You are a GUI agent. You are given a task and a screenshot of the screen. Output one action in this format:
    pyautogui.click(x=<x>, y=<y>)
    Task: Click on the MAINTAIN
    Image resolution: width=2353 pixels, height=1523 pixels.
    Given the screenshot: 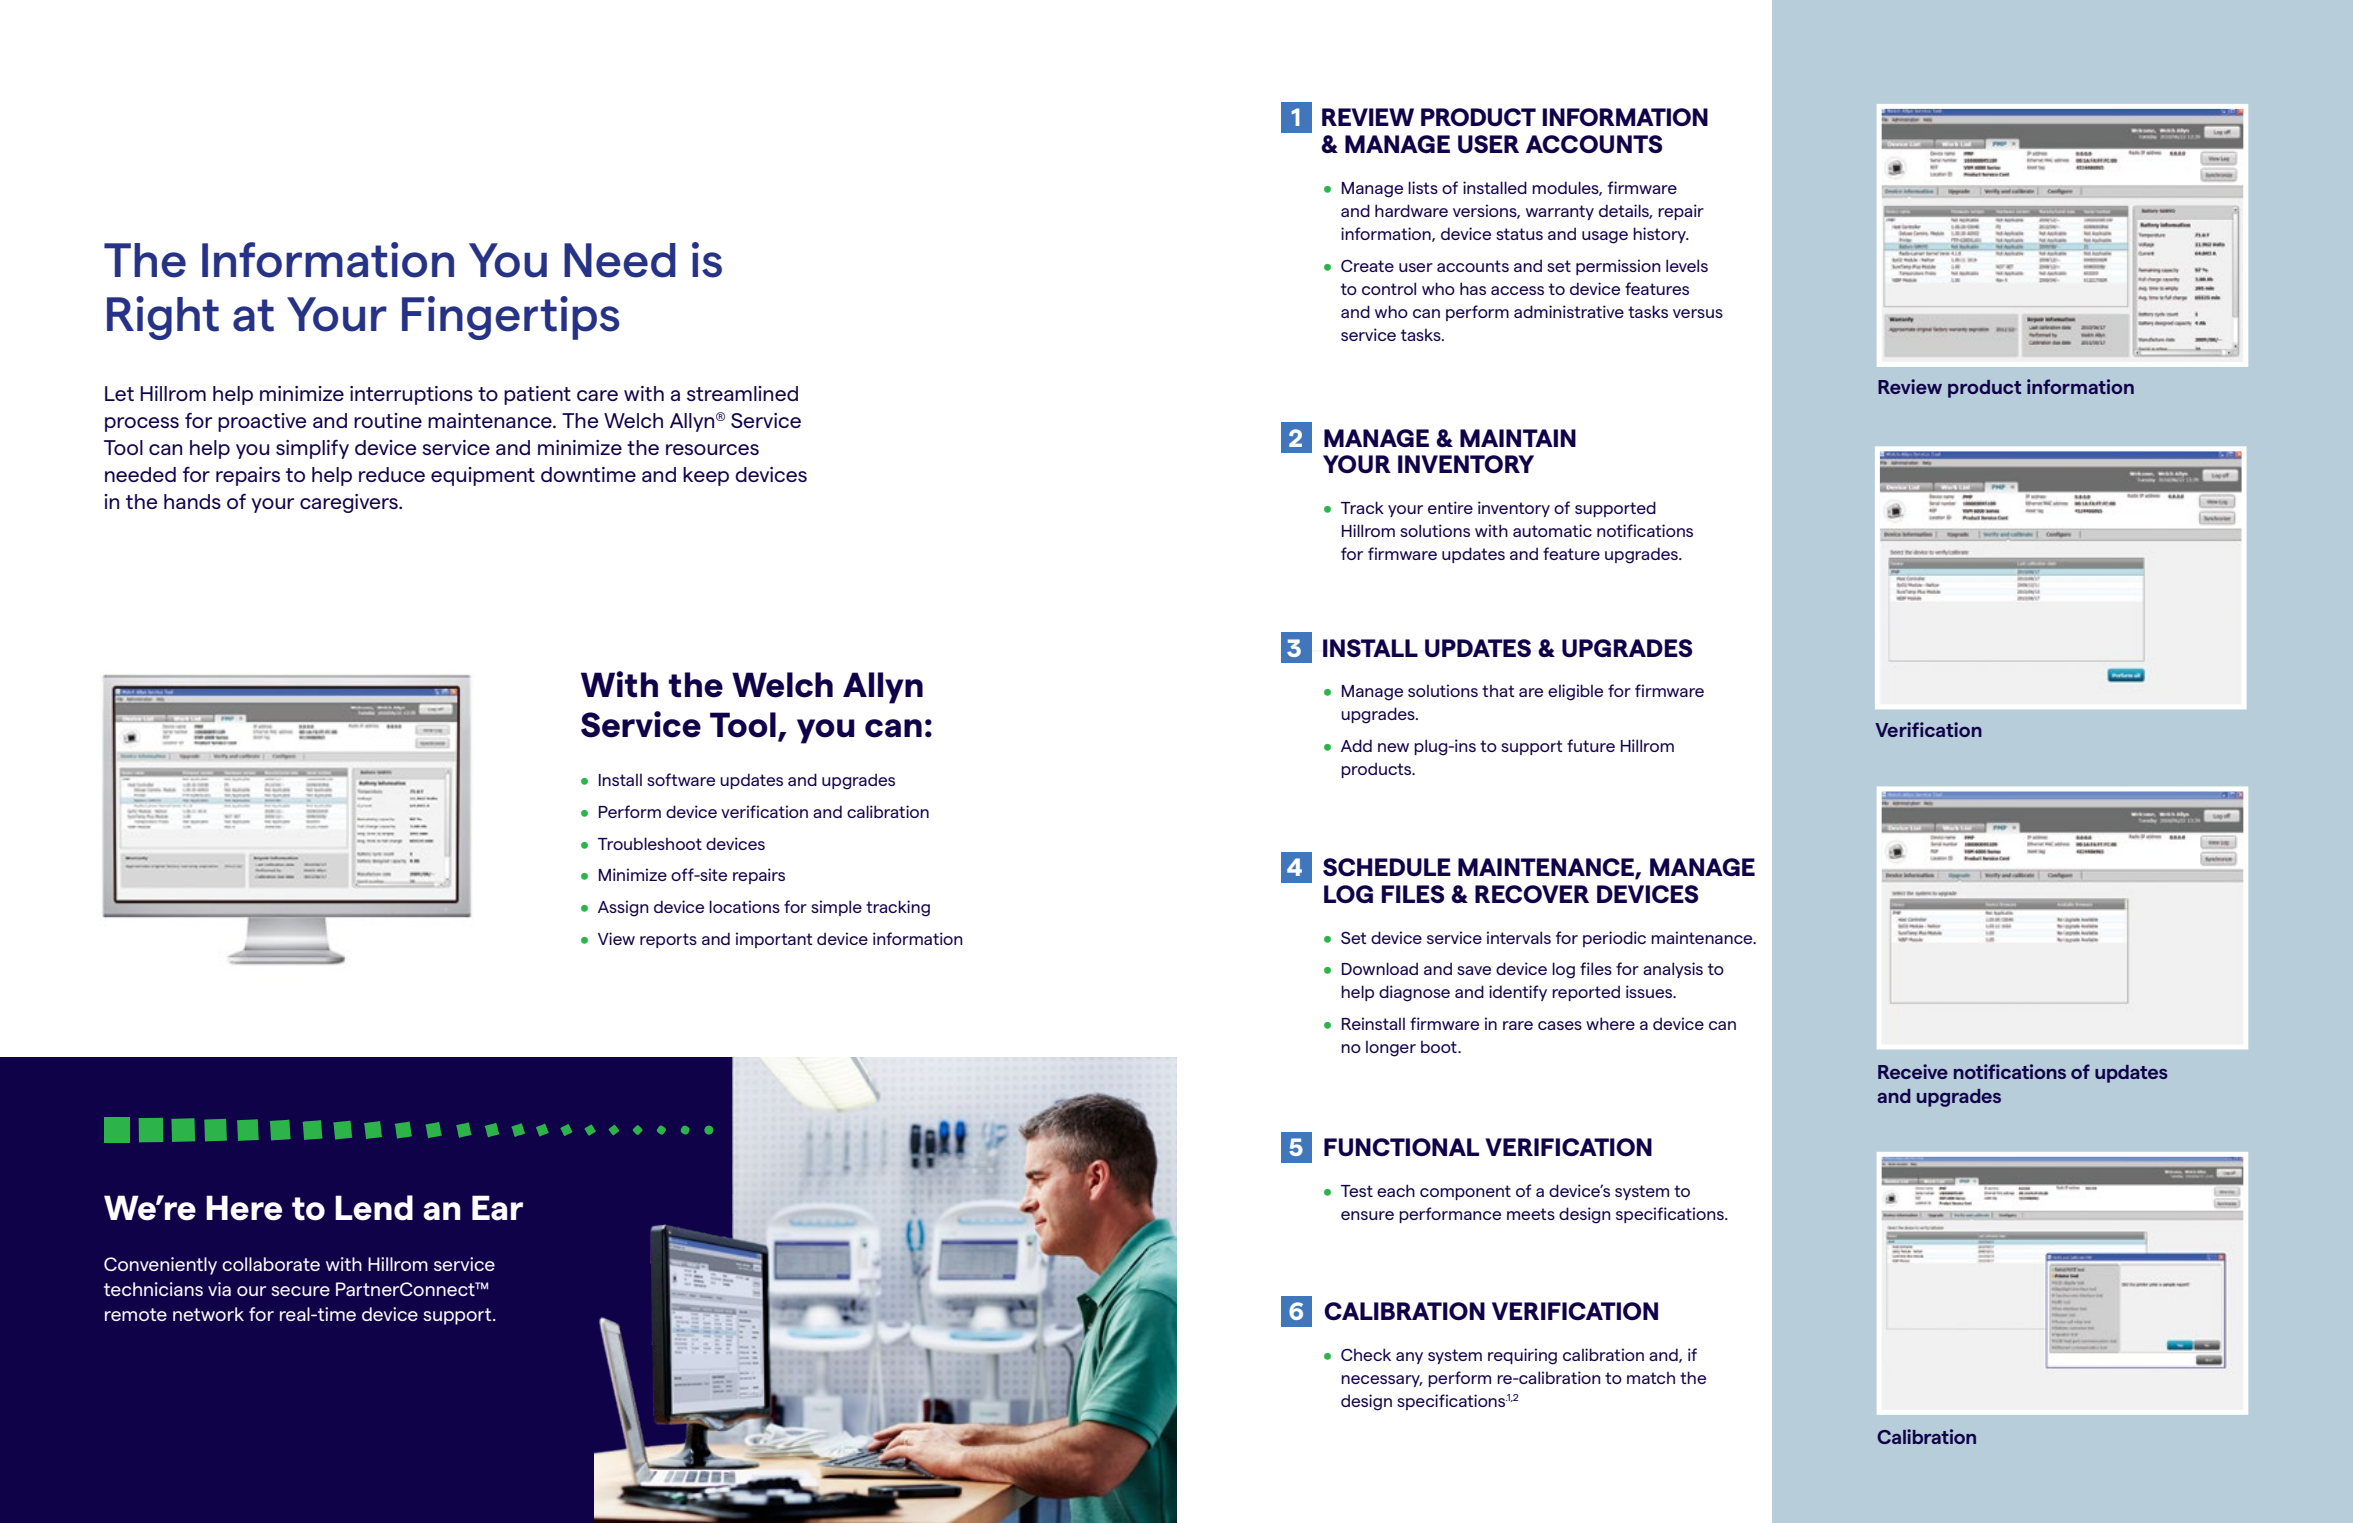 What is the action you would take?
    pyautogui.click(x=1518, y=438)
